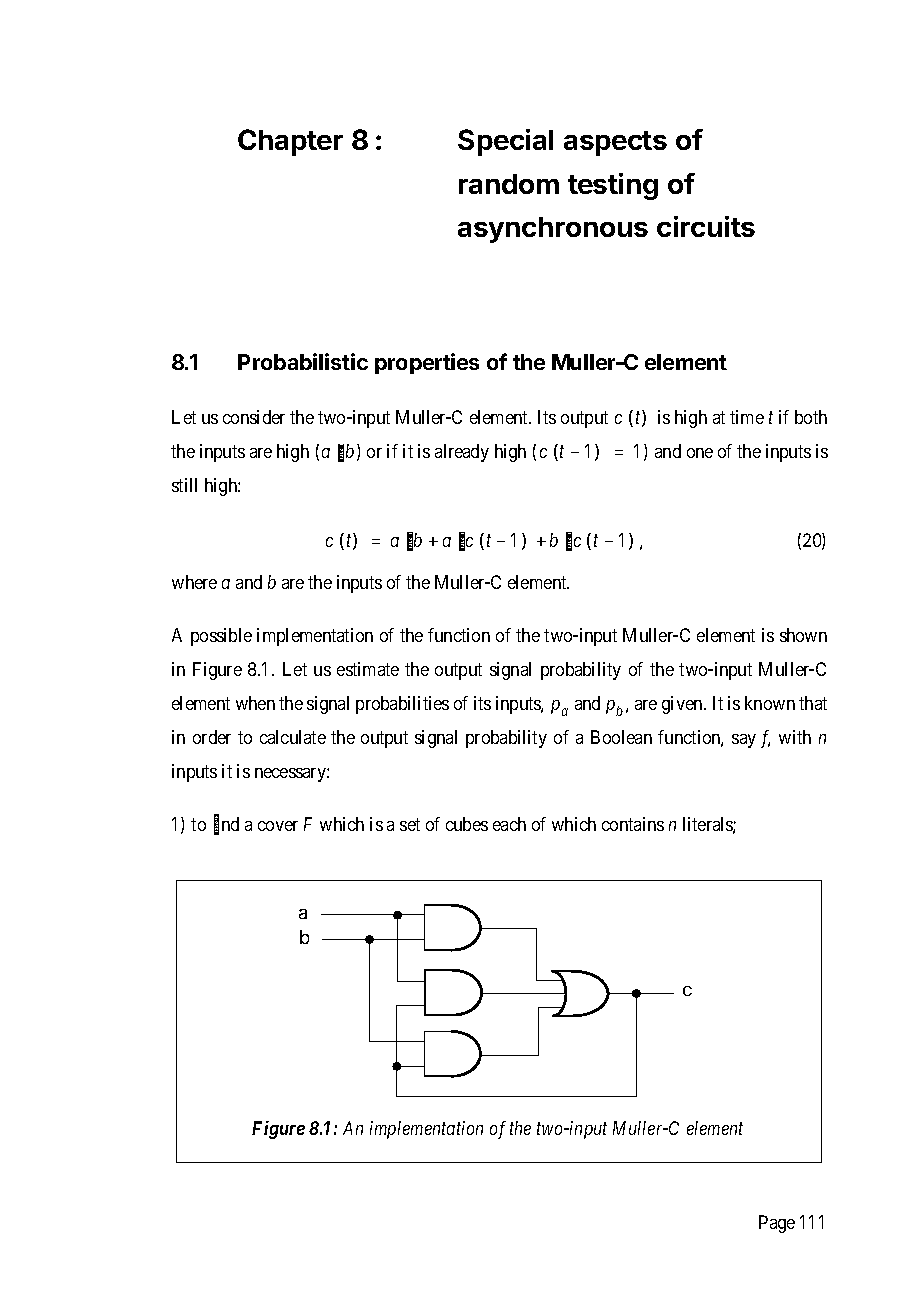 This document has height=1308, width=924. What do you see at coordinates (254, 417) in the document?
I see `consider` at bounding box center [254, 417].
